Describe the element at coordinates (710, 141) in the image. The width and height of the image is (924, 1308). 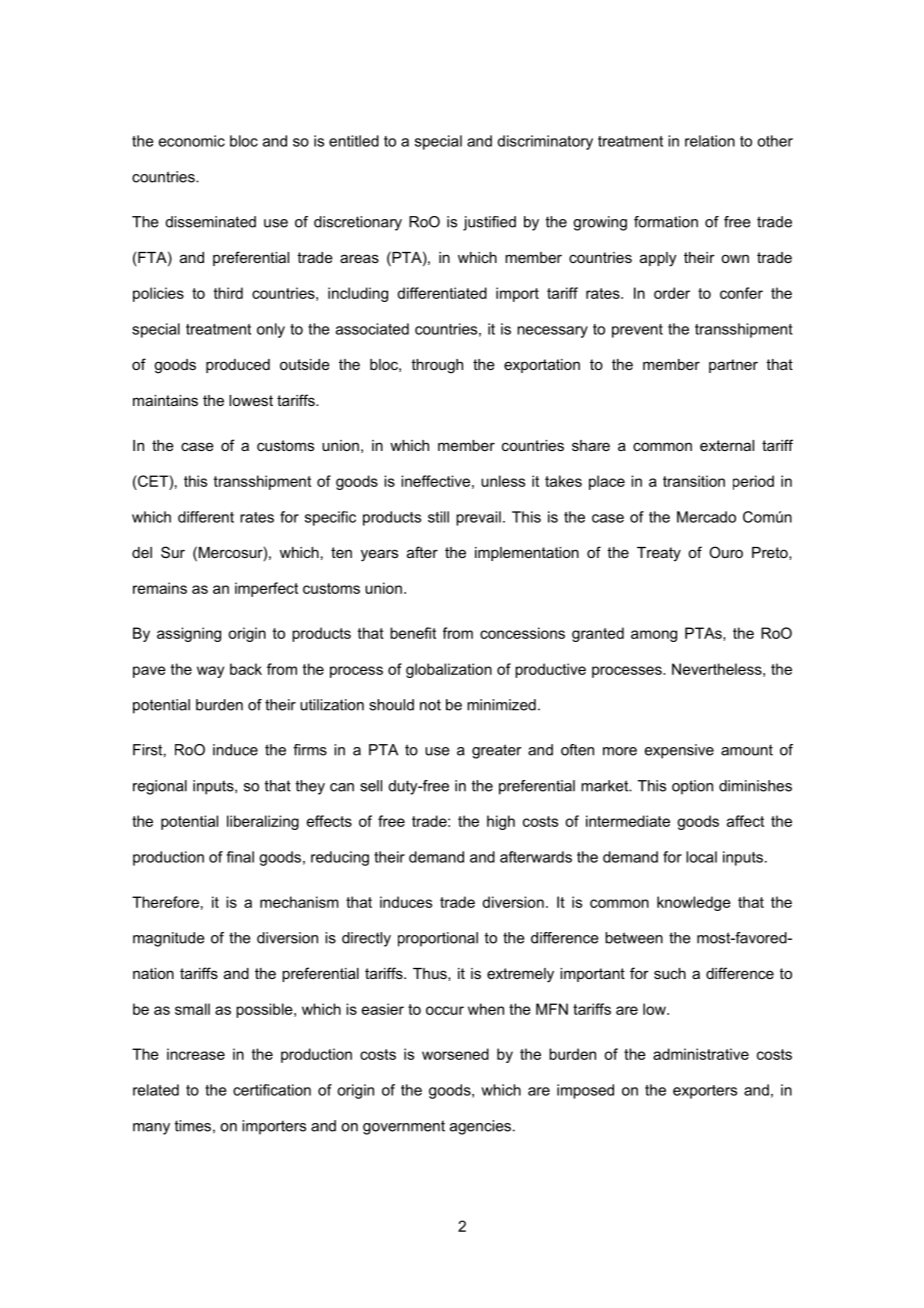
I see `relation` at that location.
